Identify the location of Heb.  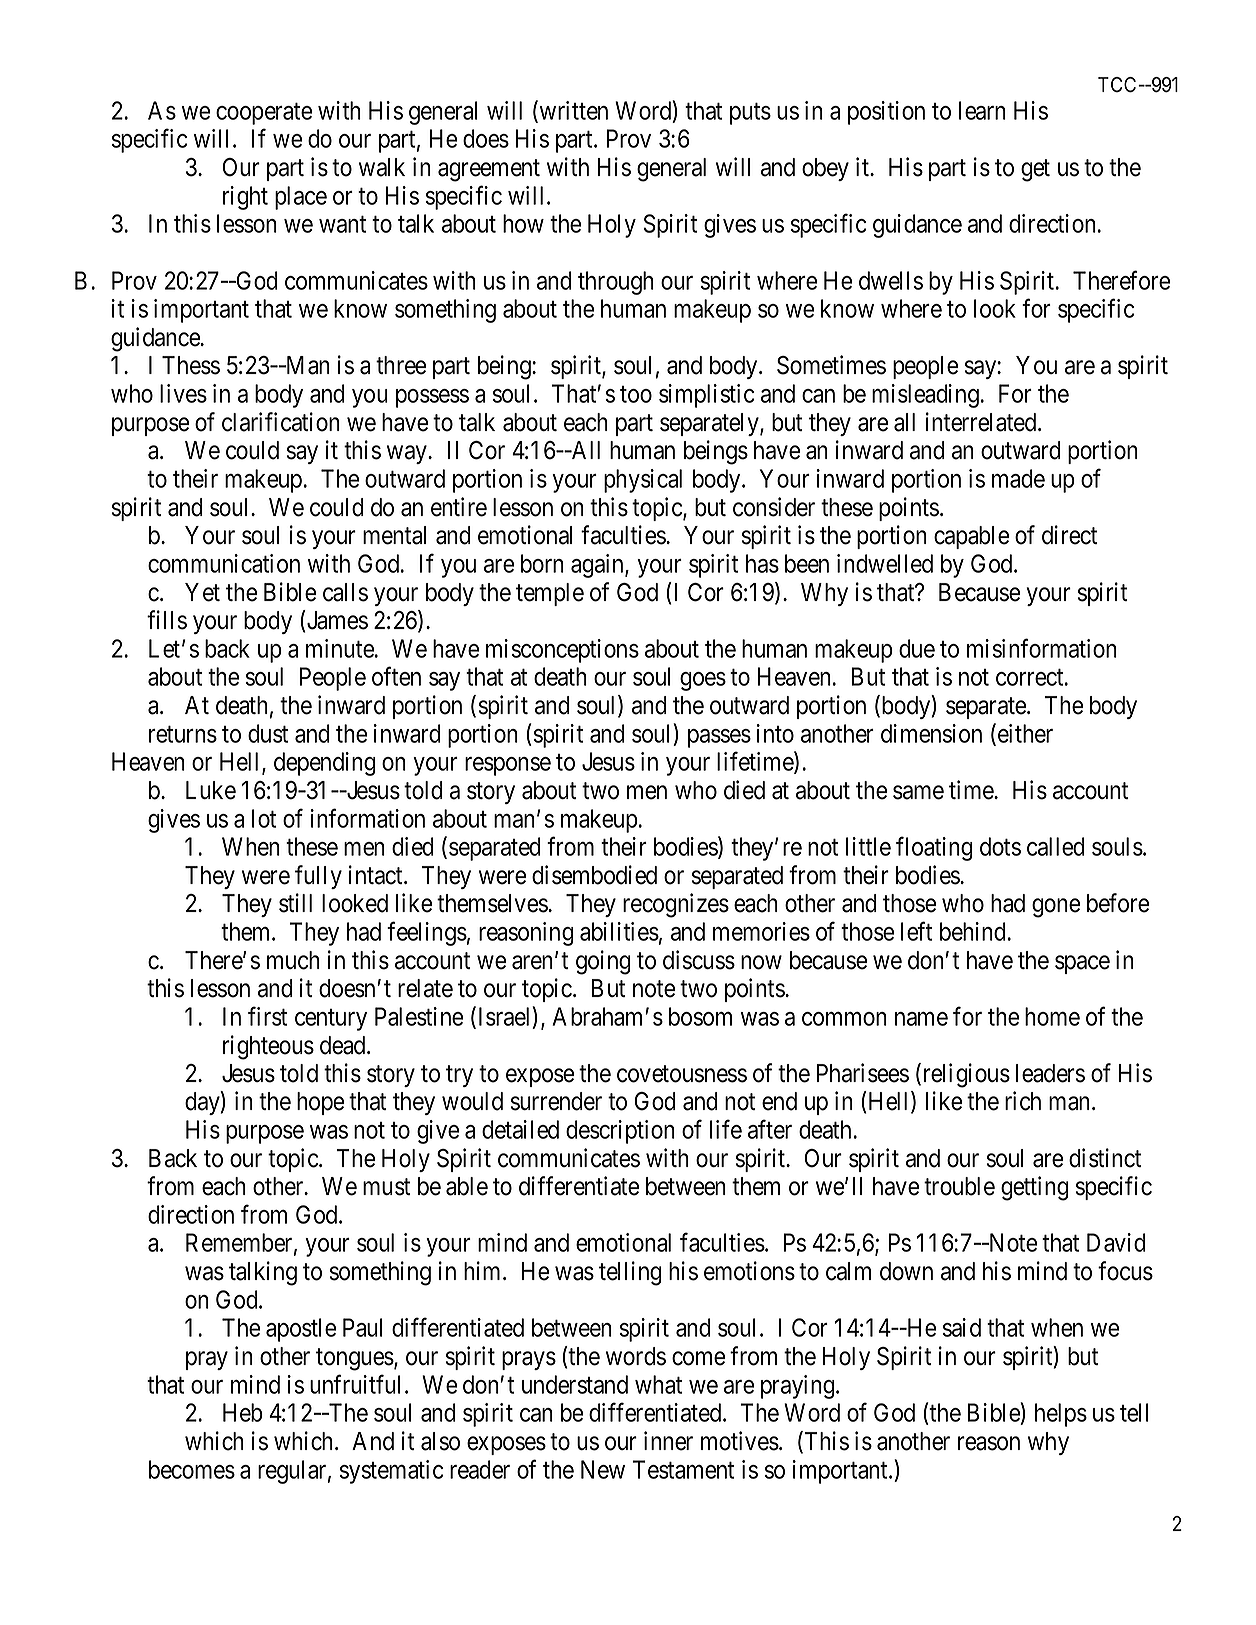
(243, 1412).
